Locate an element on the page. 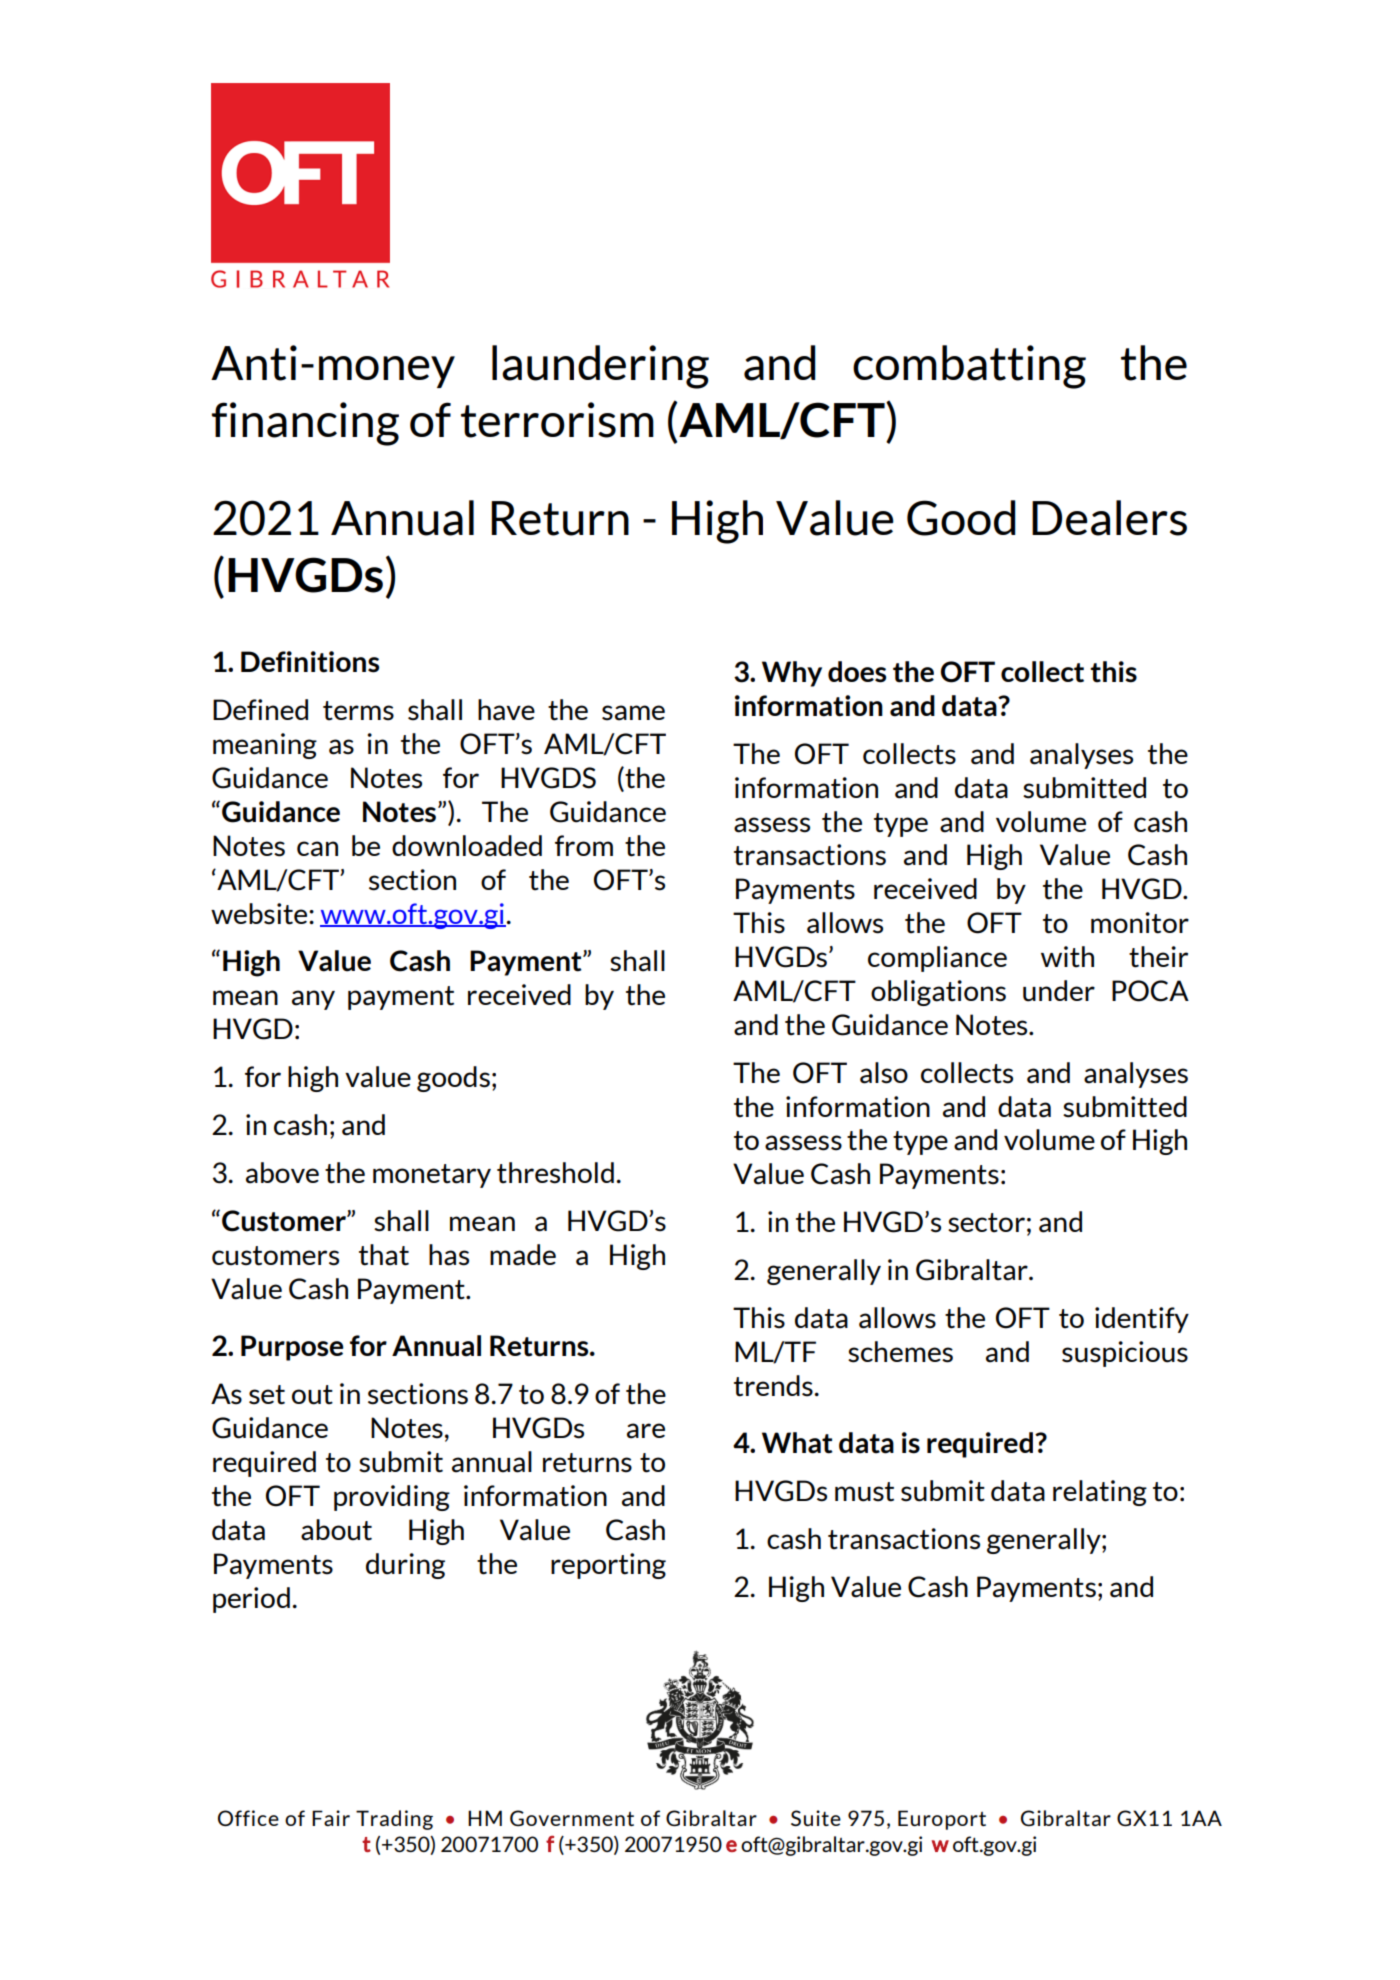 The height and width of the image is (1980, 1400). Fair is located at coordinates (331, 1818).
